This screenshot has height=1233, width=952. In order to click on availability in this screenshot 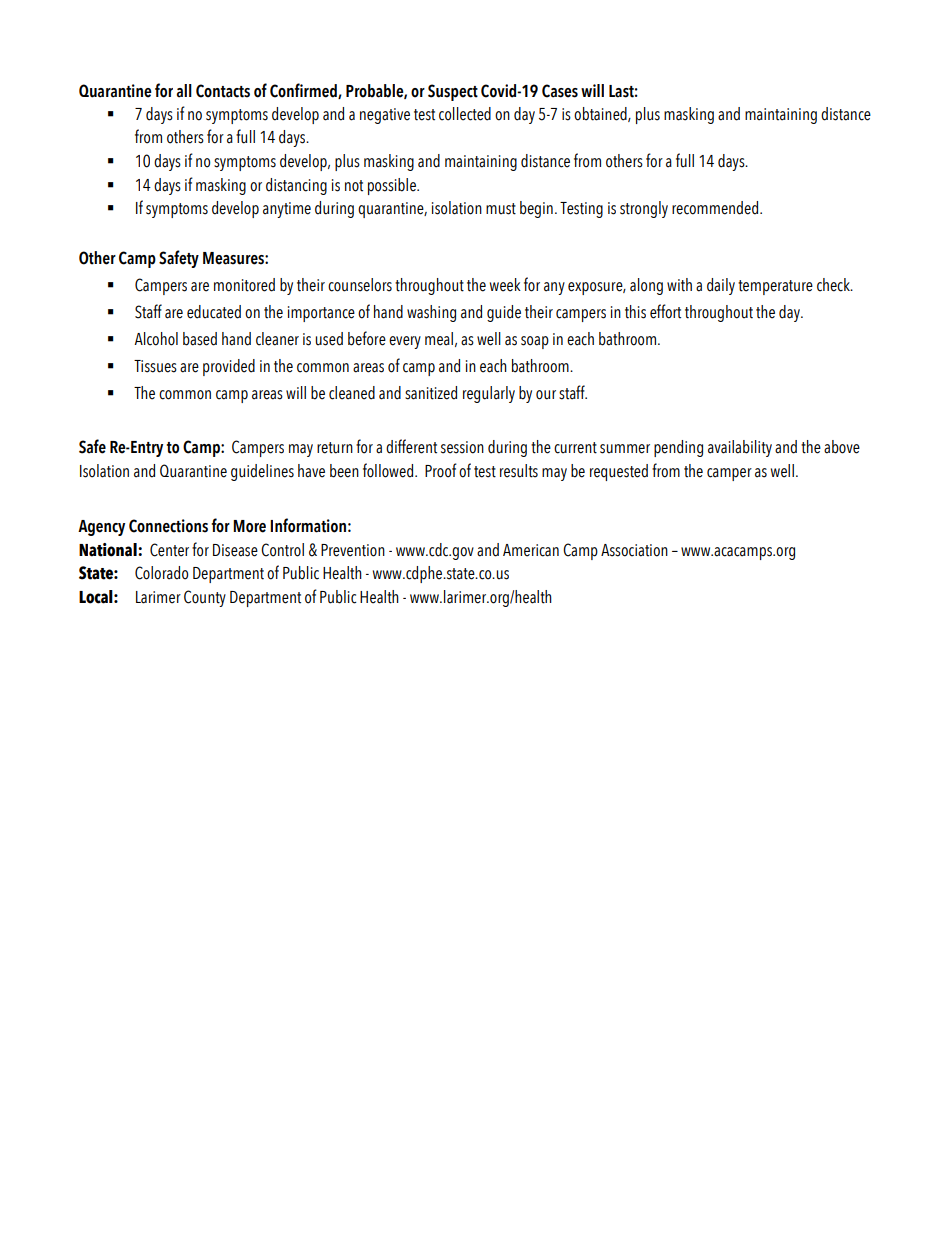, I will do `click(740, 448)`.
